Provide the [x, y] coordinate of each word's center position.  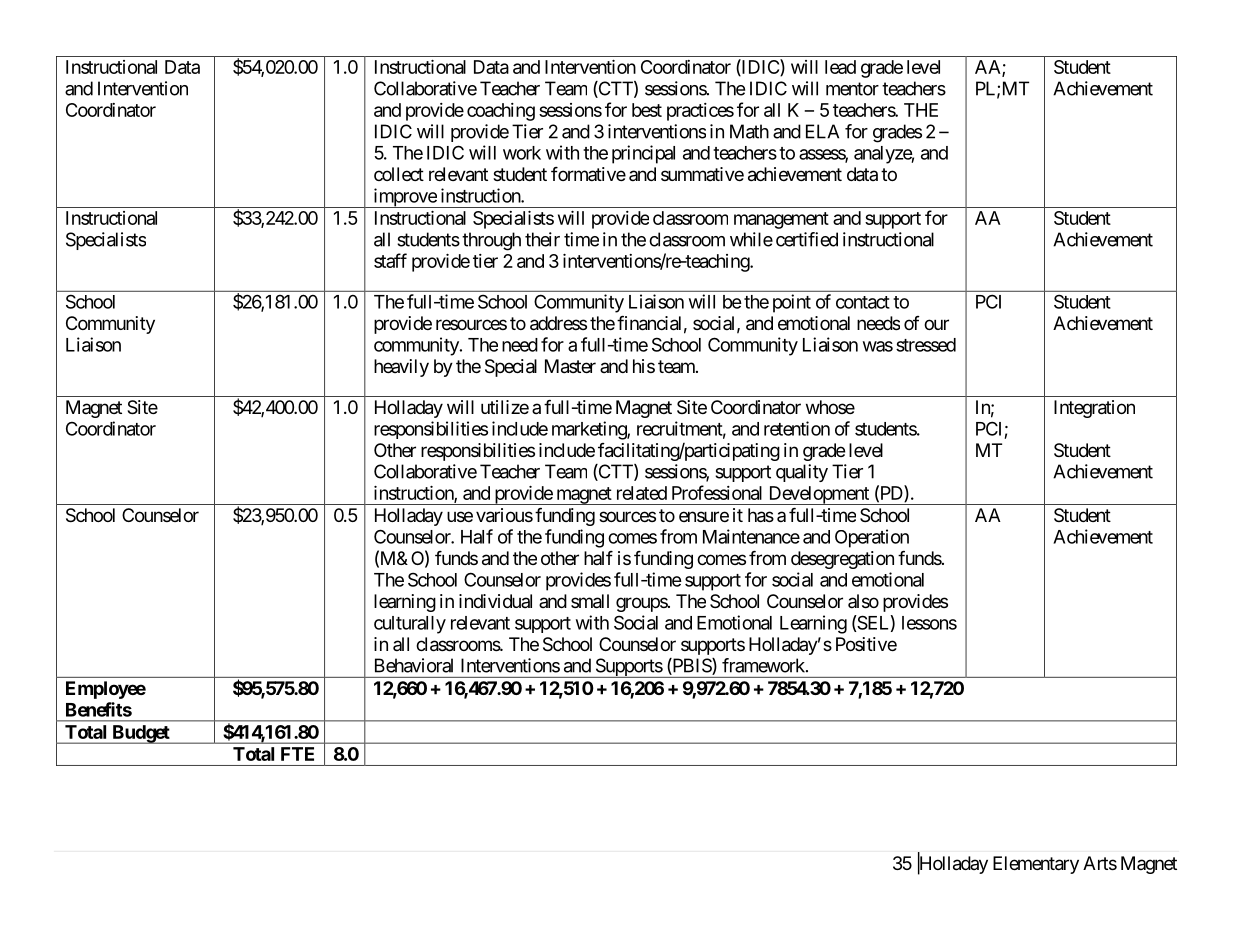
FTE [297, 754]
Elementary [1036, 865]
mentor [852, 89]
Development [818, 495]
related [642, 493]
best [647, 110]
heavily [401, 368]
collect [399, 174]
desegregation [842, 560]
